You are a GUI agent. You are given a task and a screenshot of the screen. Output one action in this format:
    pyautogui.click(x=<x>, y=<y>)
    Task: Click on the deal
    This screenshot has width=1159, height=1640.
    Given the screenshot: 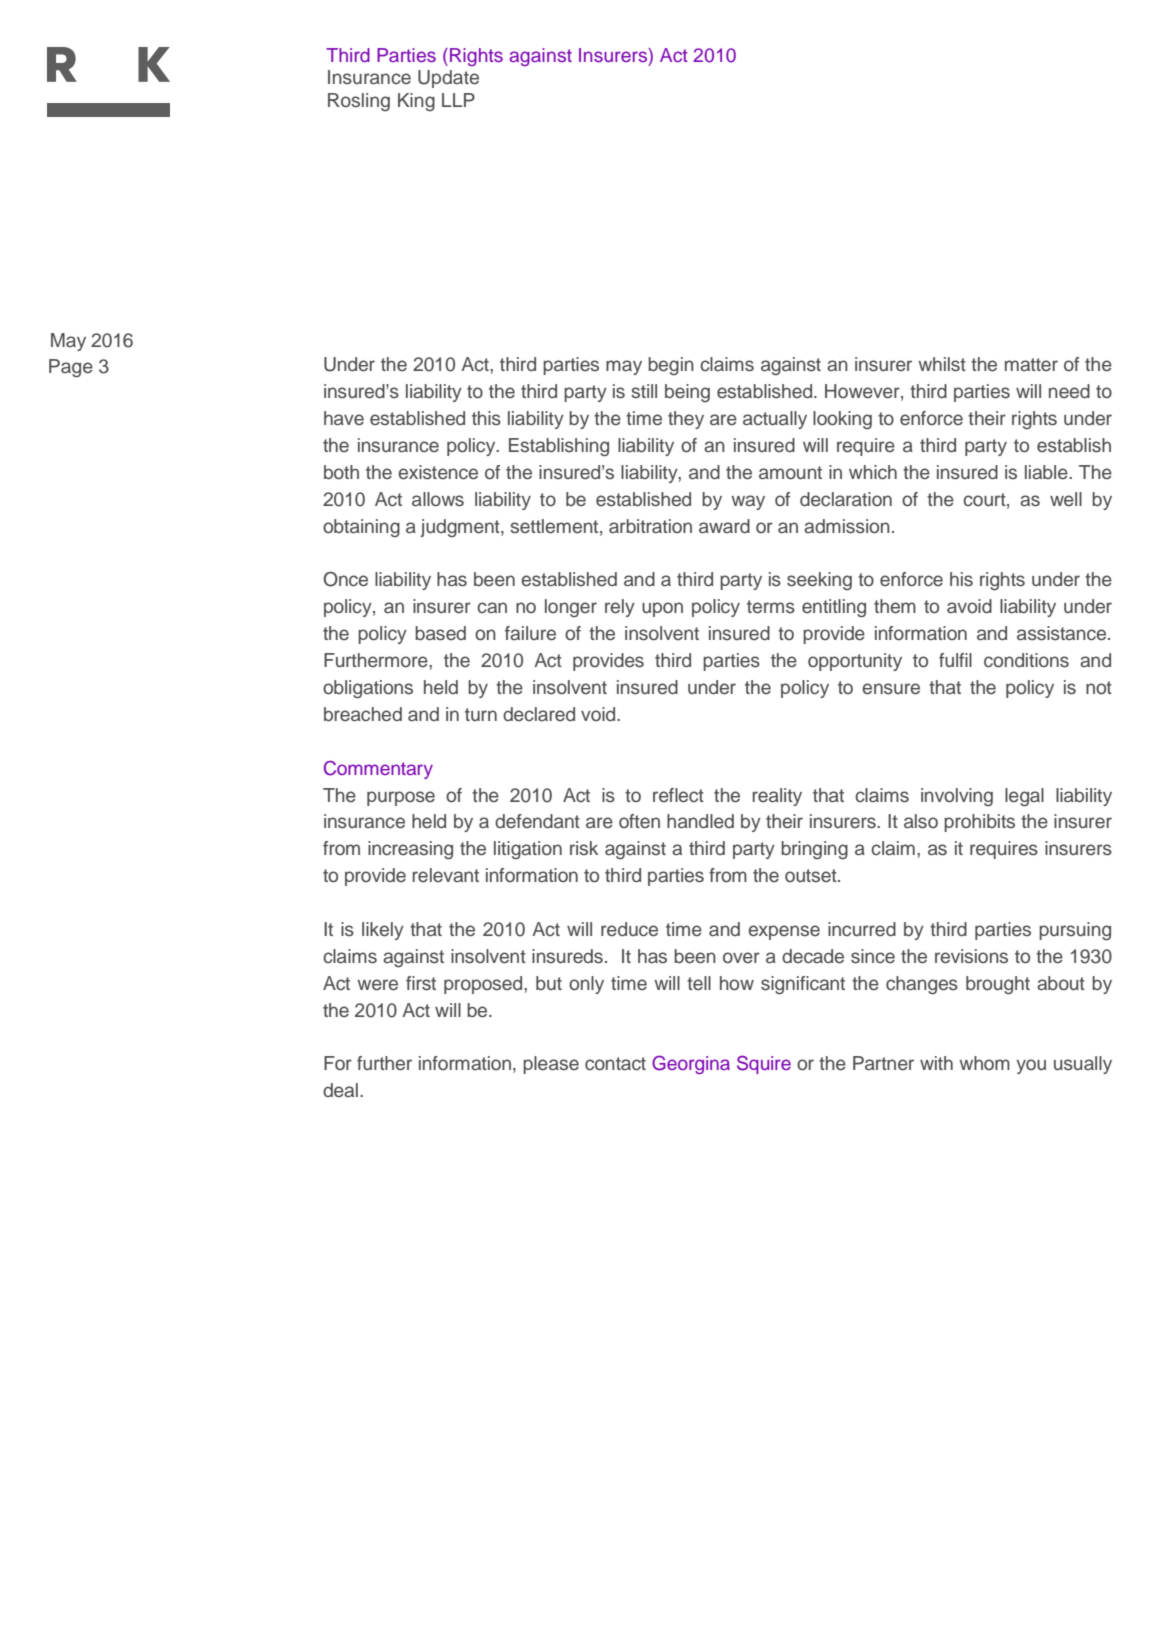 What is the action you would take?
    pyautogui.click(x=340, y=1090)
